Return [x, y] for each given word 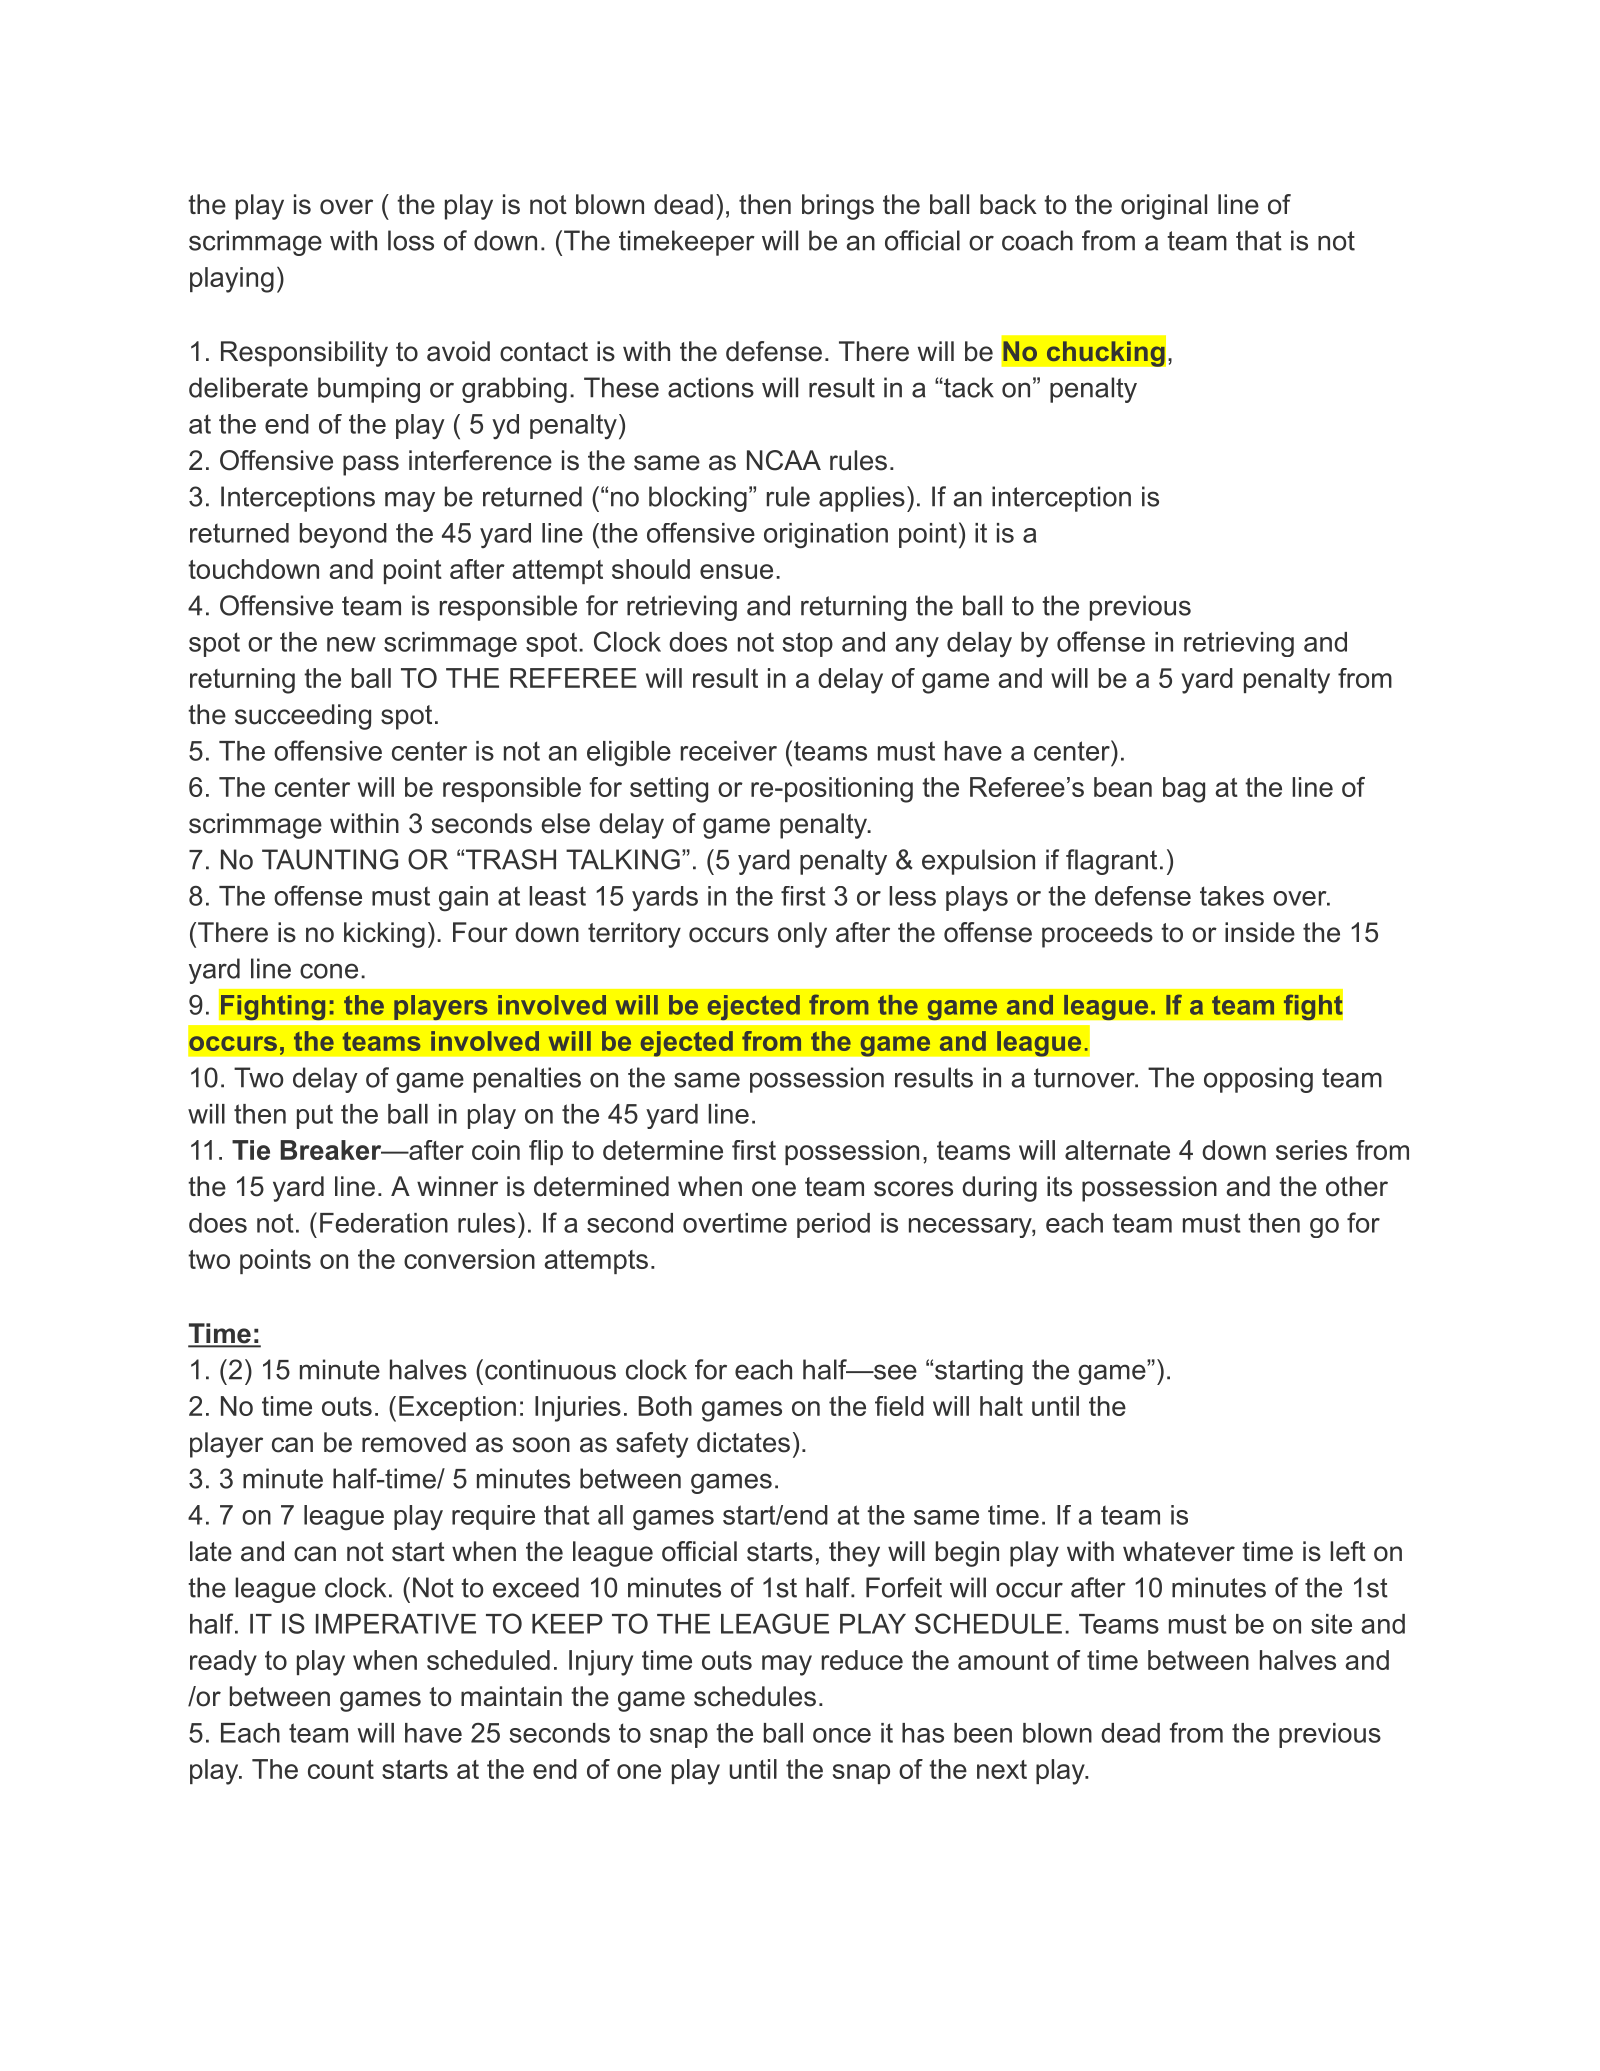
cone [329, 971]
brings [838, 207]
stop [807, 644]
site [1331, 1624]
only [802, 935]
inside [1260, 932]
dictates [743, 1442]
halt [1001, 1406]
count [341, 1769]
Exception [457, 1408]
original [1164, 207]
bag [1184, 790]
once [842, 1735]
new [351, 644]
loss [411, 240]
